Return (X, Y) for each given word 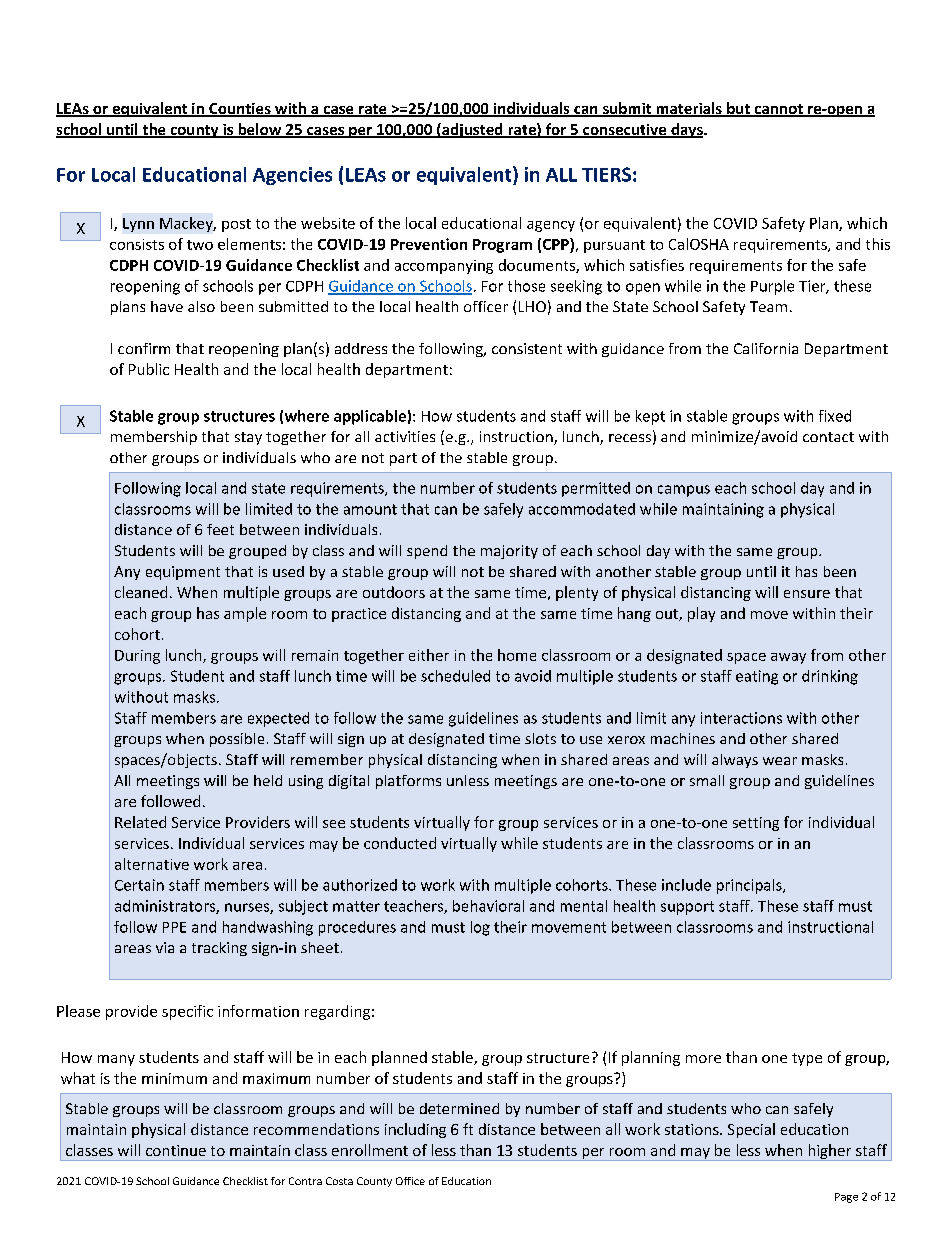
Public (149, 369)
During (137, 657)
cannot (778, 110)
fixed (835, 416)
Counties (240, 110)
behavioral (488, 906)
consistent (527, 348)
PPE (174, 927)
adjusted (472, 130)
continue (176, 1150)
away (788, 658)
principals (750, 886)
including (415, 1130)
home (517, 655)
